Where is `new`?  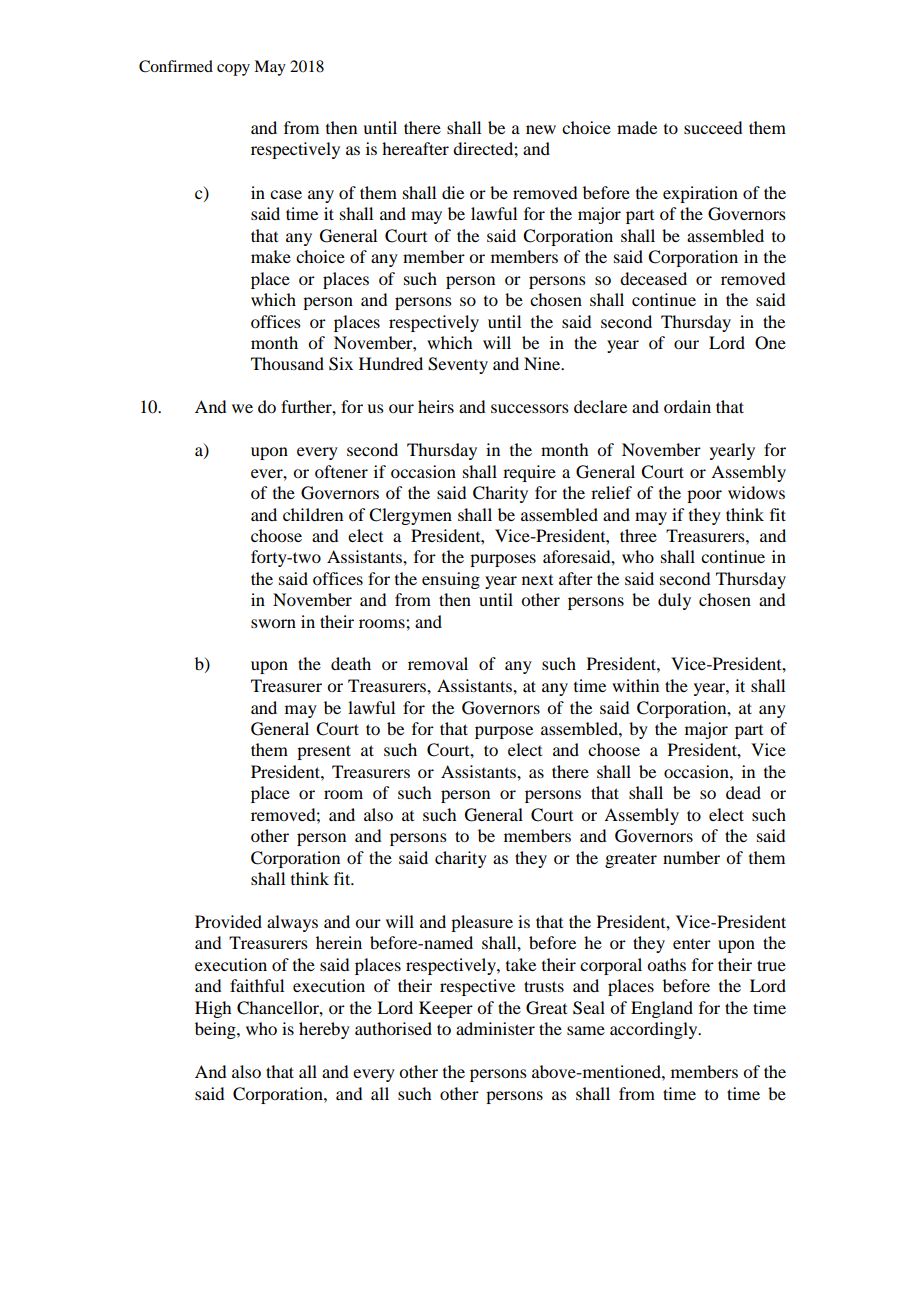 new is located at coordinates (541, 129).
